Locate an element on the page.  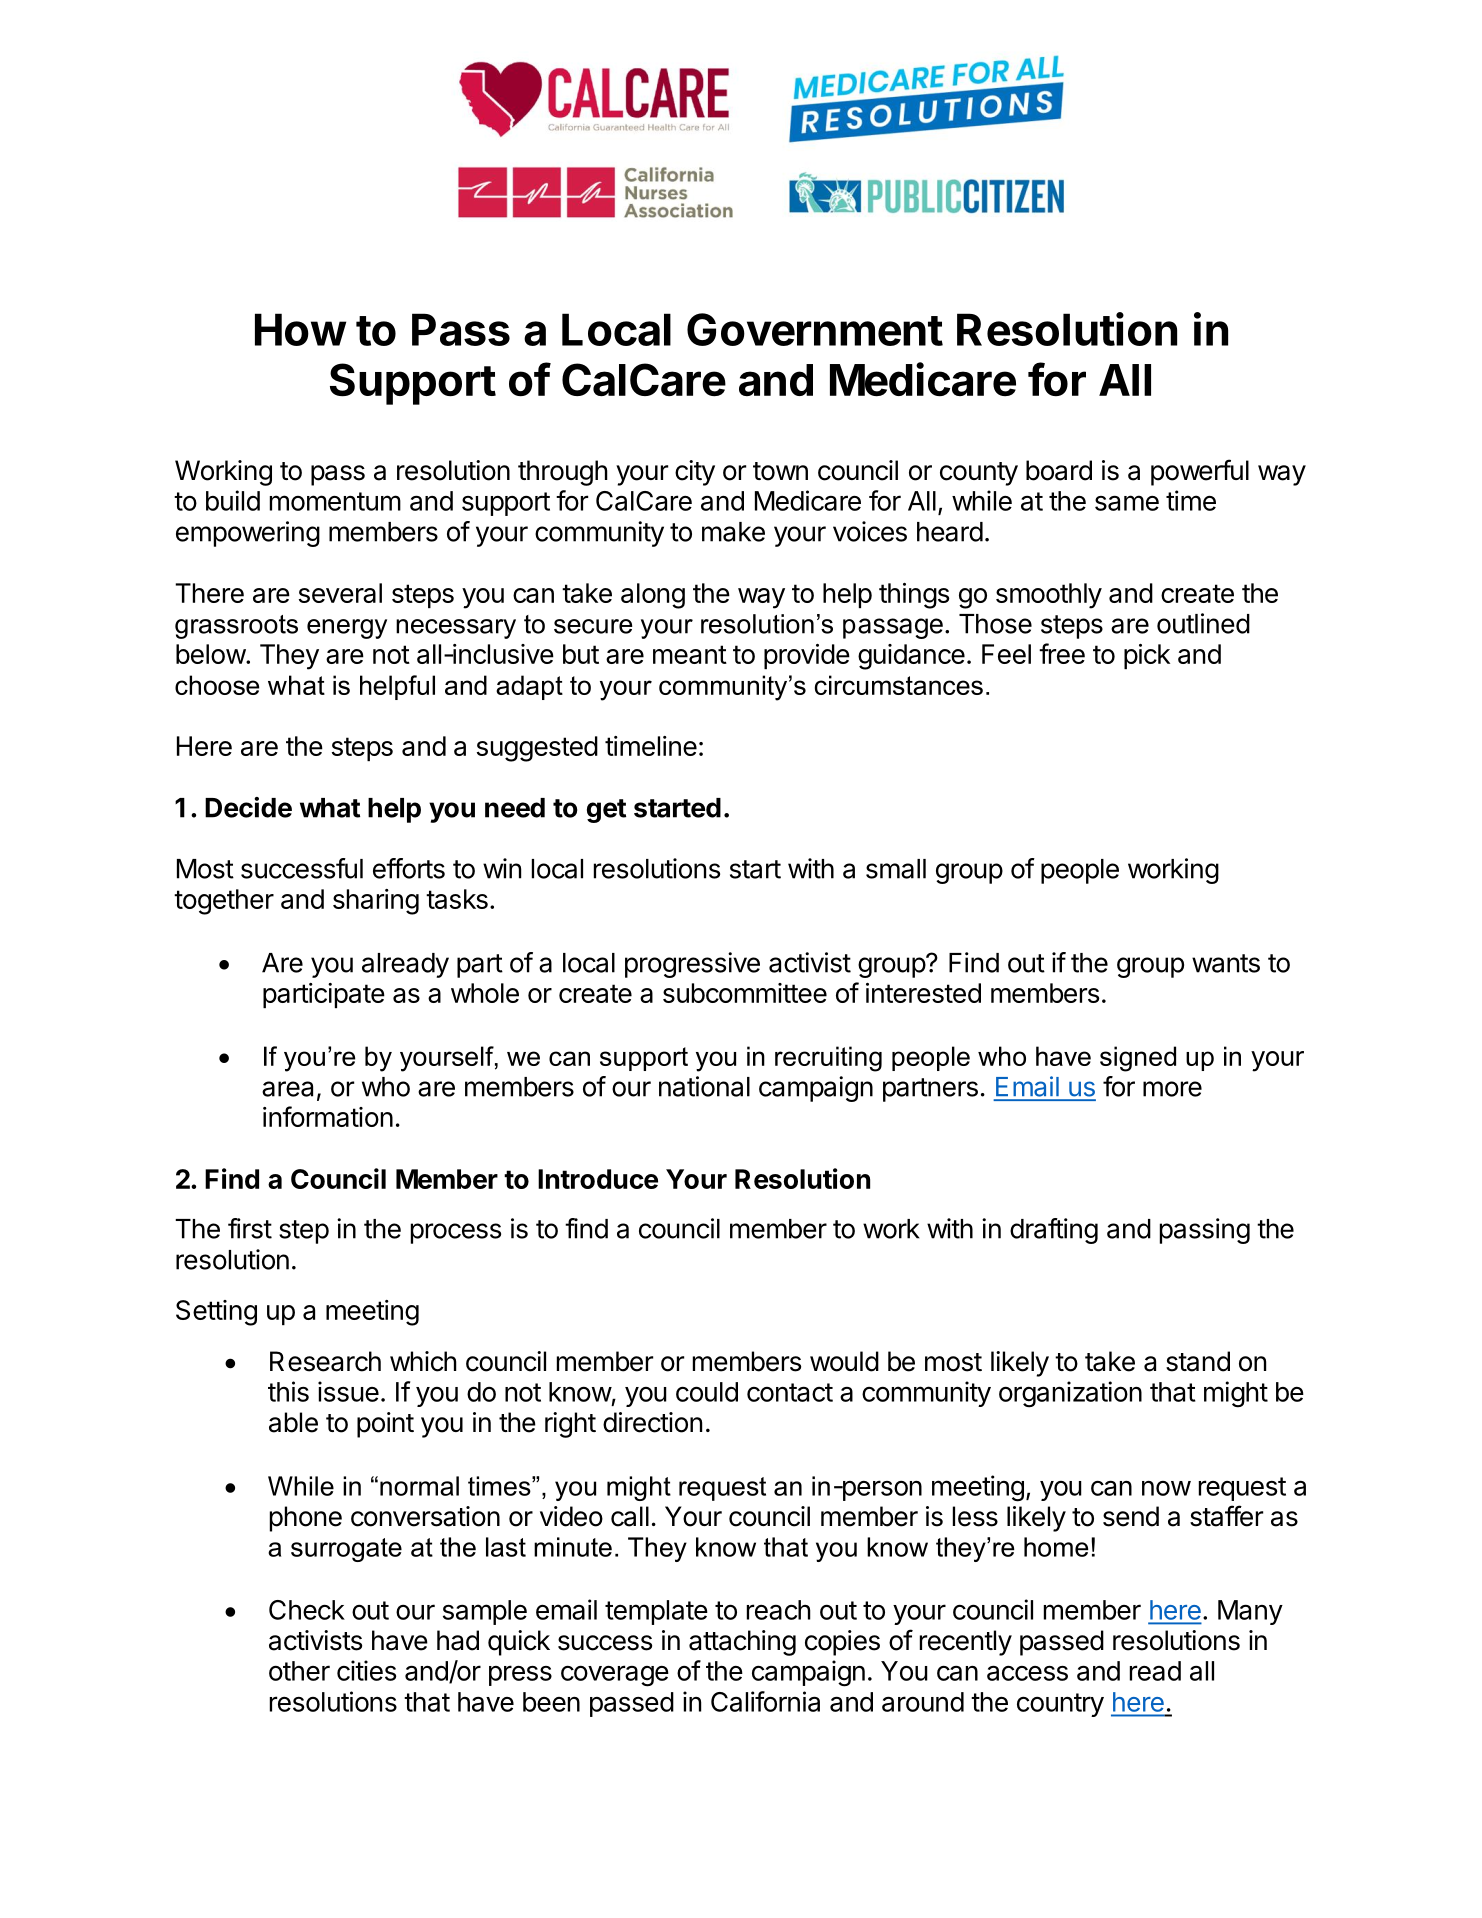
meant is located at coordinates (690, 654).
